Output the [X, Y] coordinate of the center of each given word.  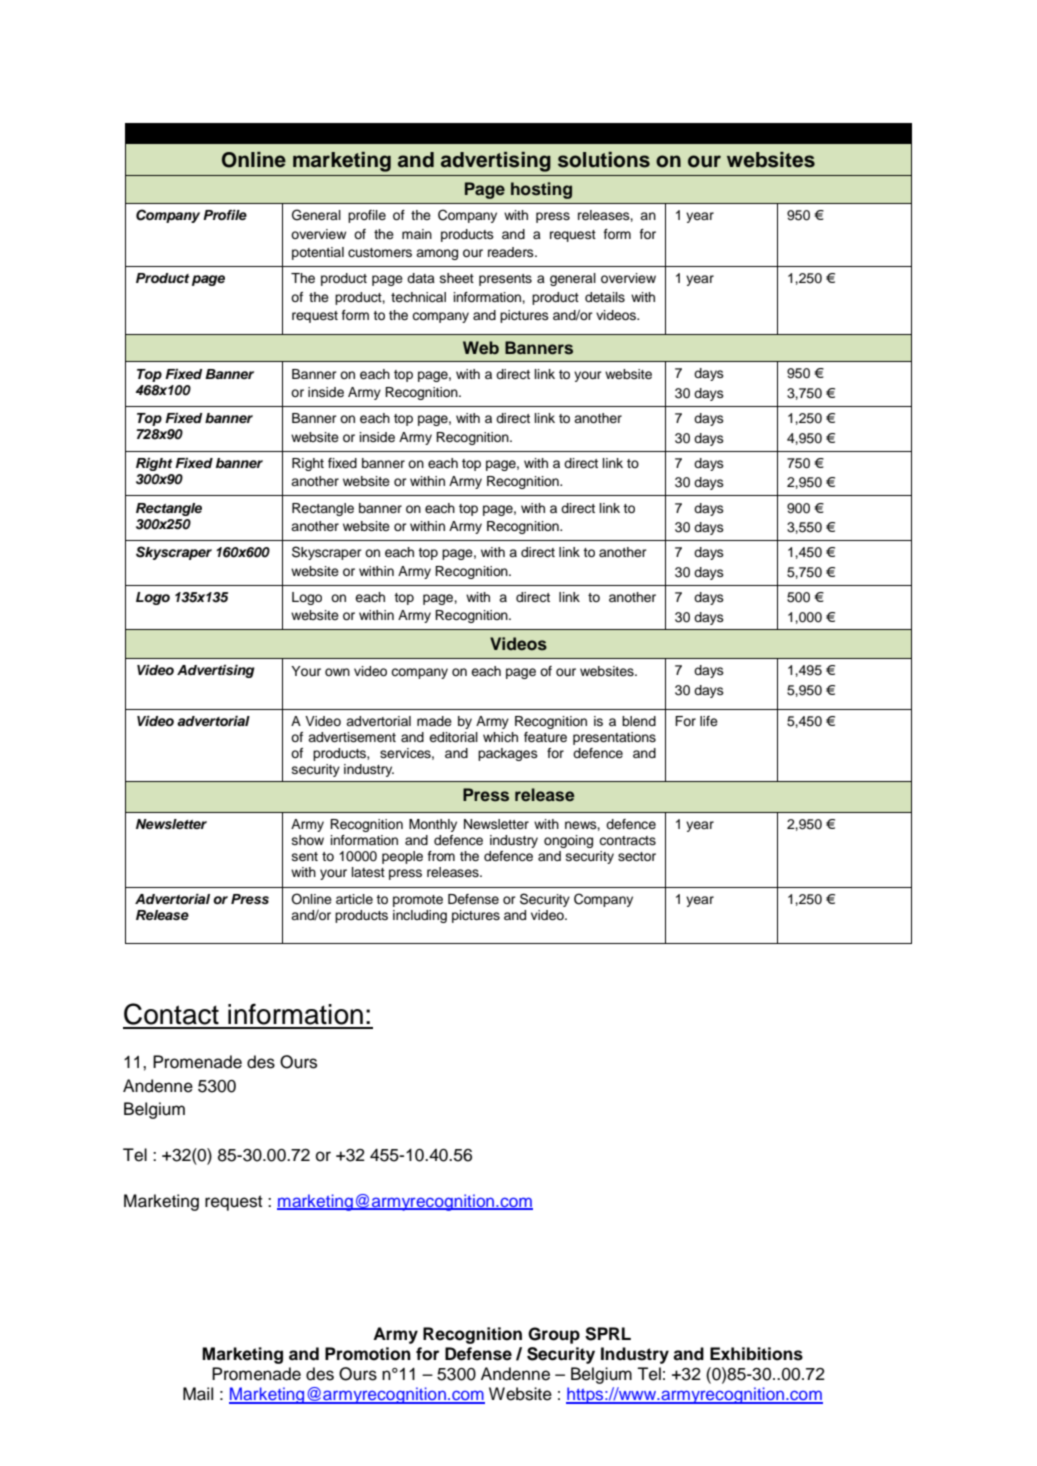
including [420, 916]
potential [318, 253]
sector [637, 857]
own [337, 672]
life [709, 721]
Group [554, 1335]
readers [512, 252]
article [354, 899]
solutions [604, 160]
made [434, 721]
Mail [198, 1394]
